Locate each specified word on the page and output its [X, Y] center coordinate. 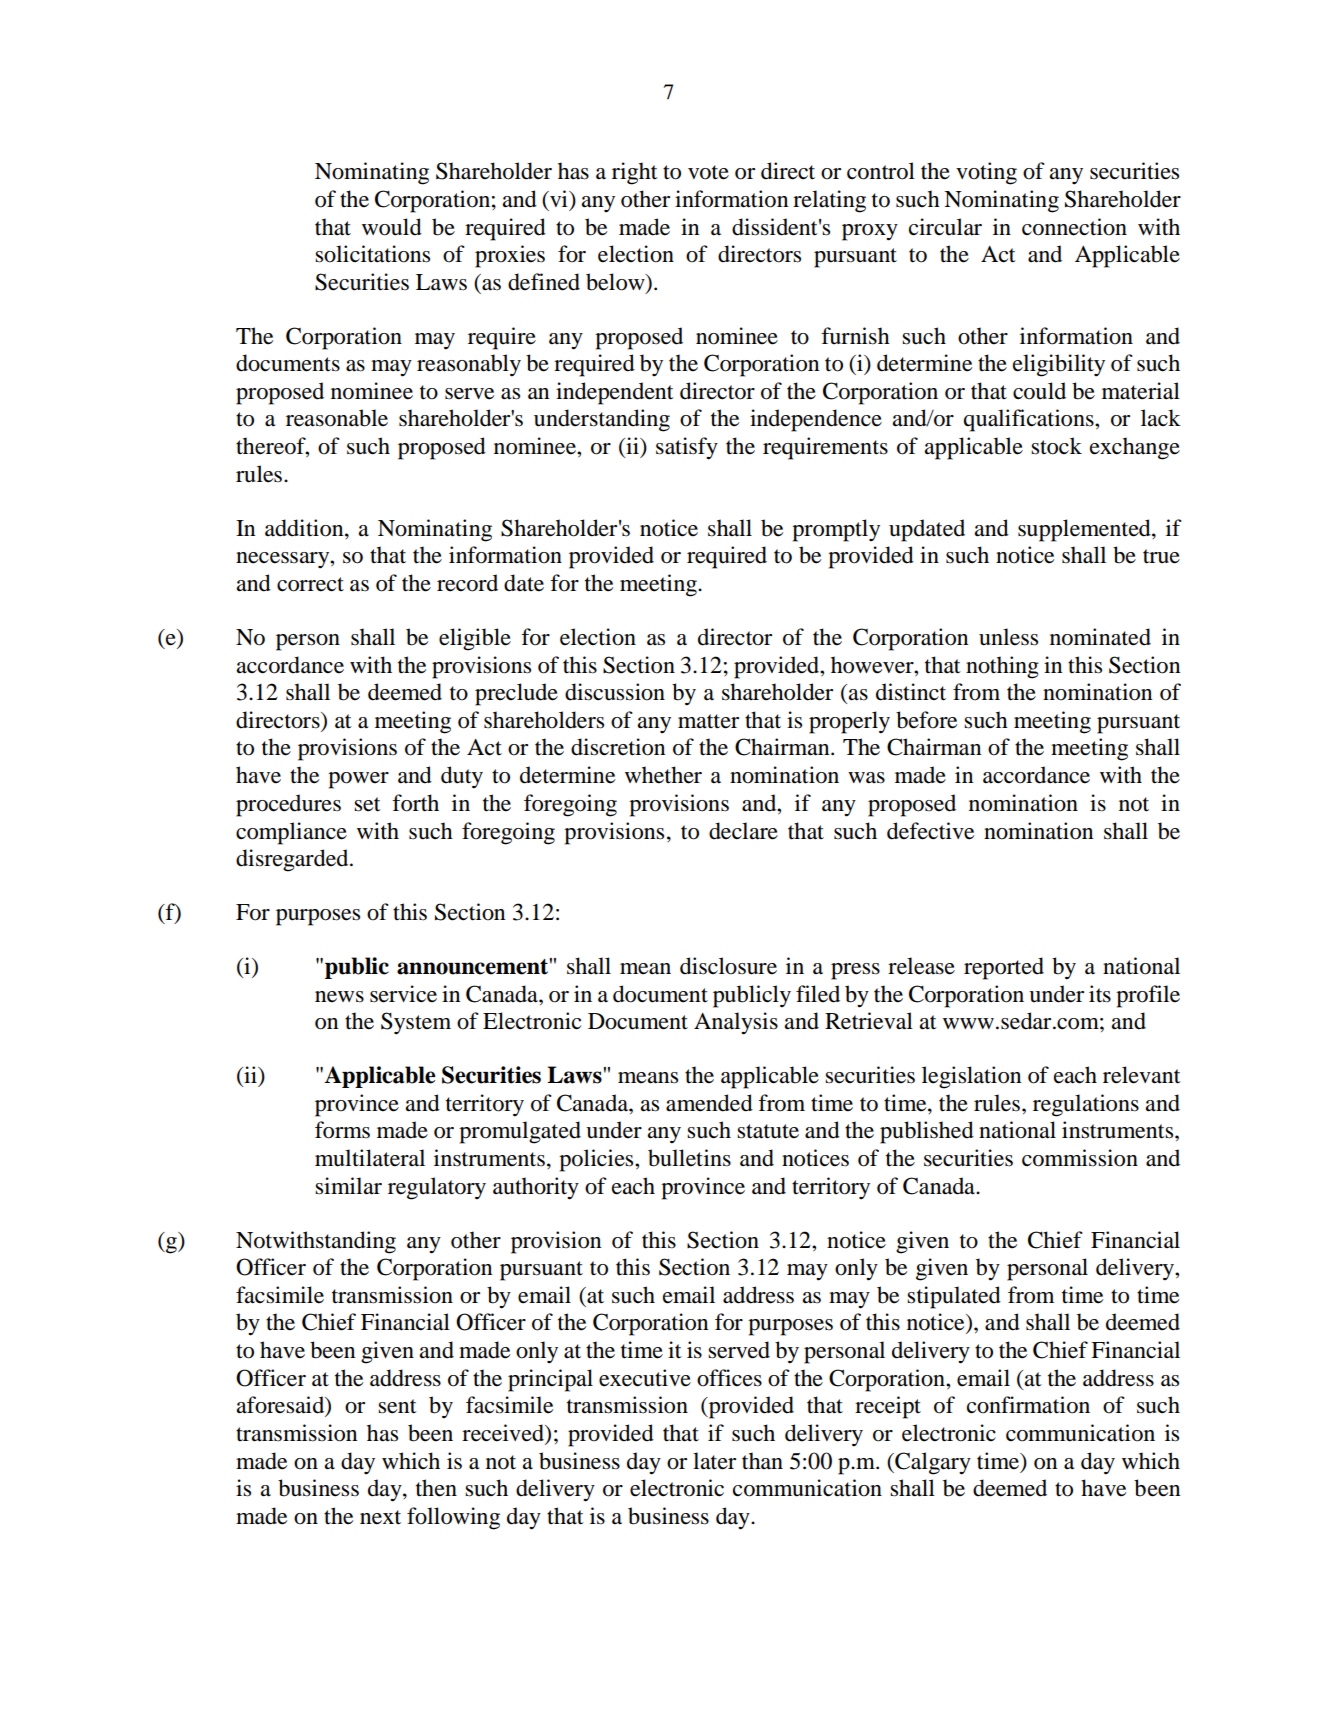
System [416, 1023]
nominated [1100, 637]
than [762, 1461]
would [392, 227]
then [436, 1488]
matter [708, 721]
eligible [475, 639]
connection [1074, 227]
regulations [1086, 1105]
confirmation [1028, 1405]
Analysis [736, 1023]
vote [708, 172]
